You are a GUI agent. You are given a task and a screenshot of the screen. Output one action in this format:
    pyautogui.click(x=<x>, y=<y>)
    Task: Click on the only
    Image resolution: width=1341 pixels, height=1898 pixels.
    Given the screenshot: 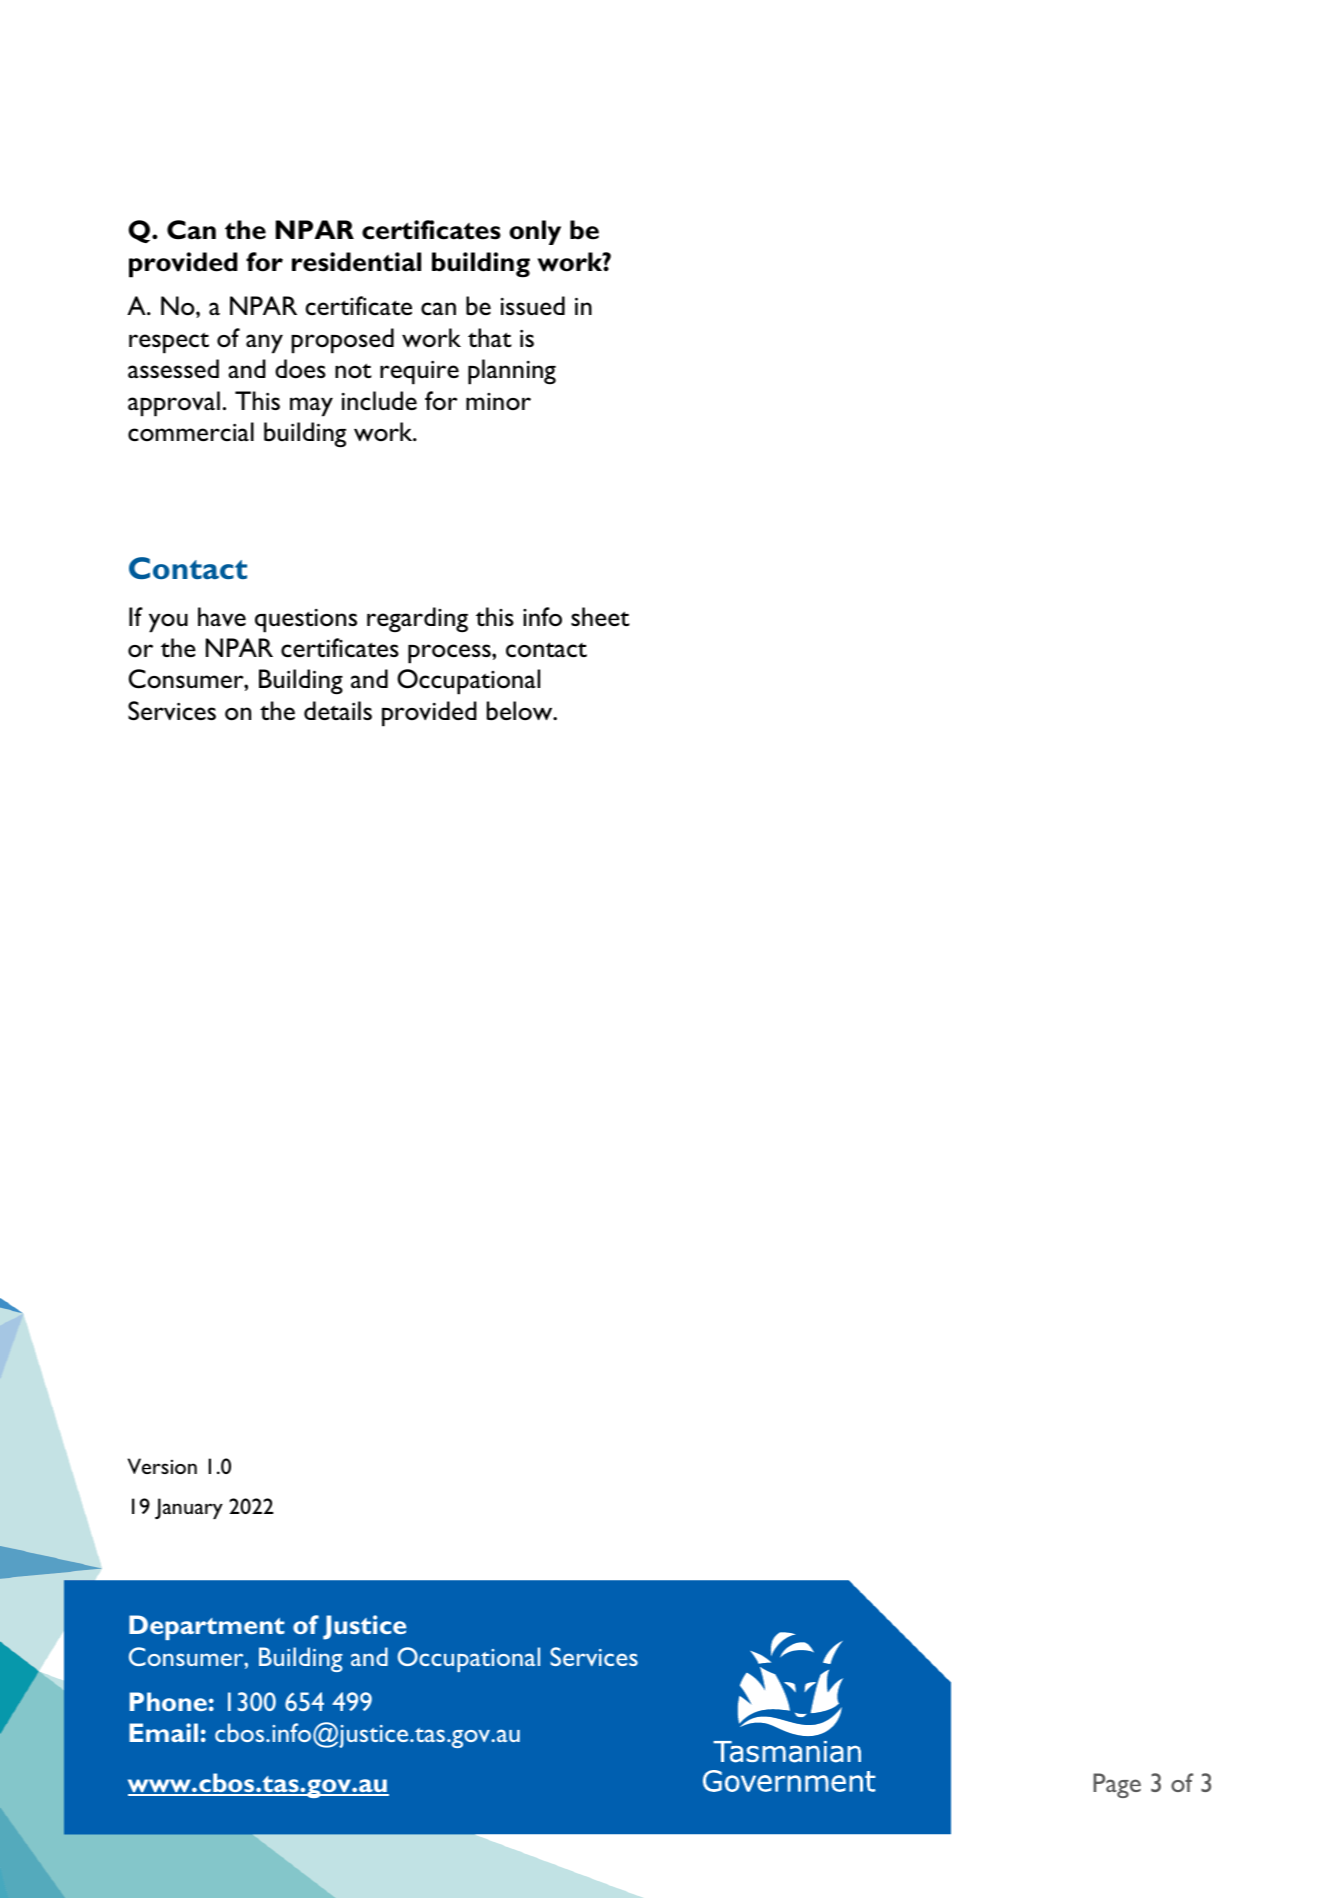 What is the action you would take?
    pyautogui.click(x=535, y=232)
